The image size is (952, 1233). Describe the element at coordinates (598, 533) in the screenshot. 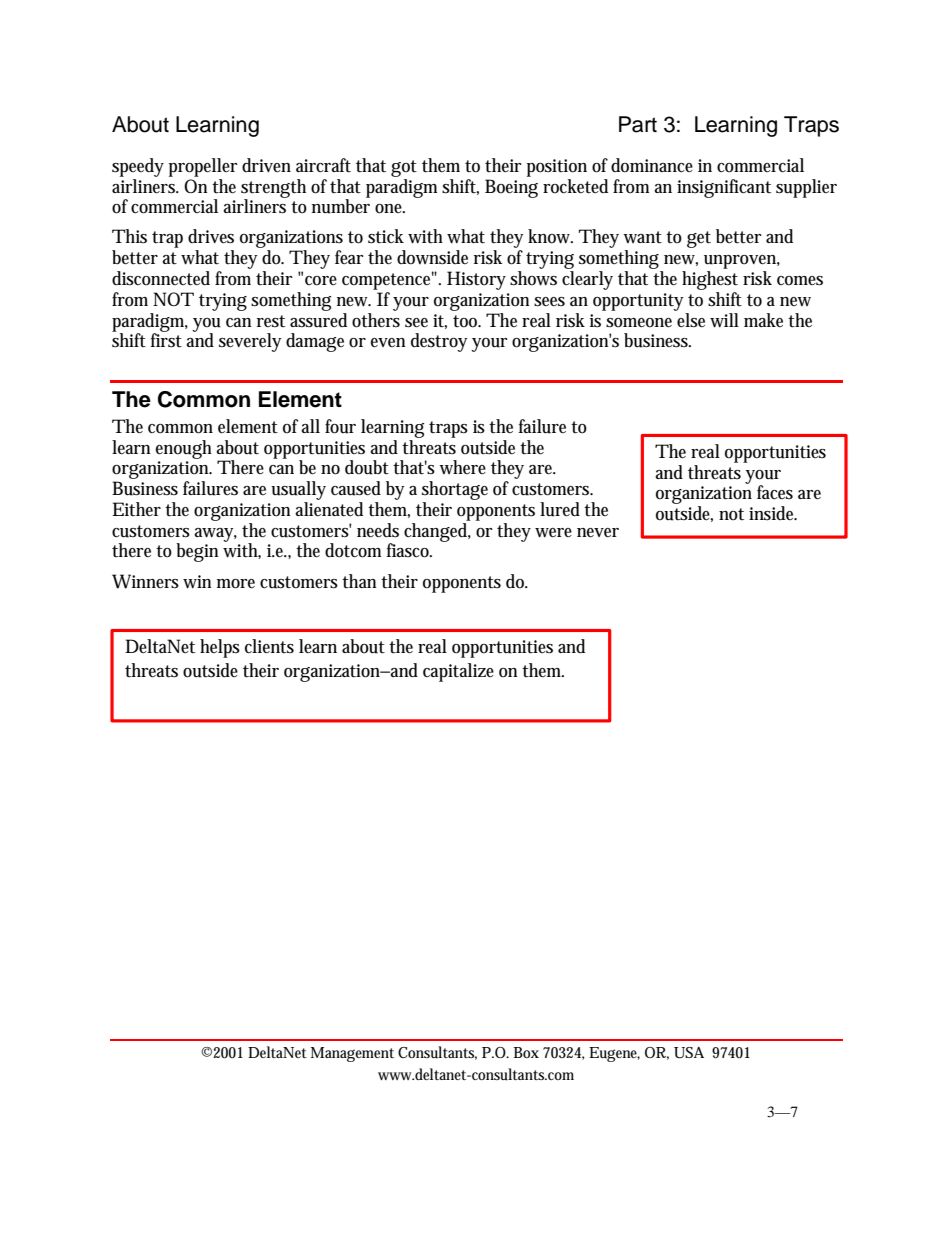

I see `never` at that location.
